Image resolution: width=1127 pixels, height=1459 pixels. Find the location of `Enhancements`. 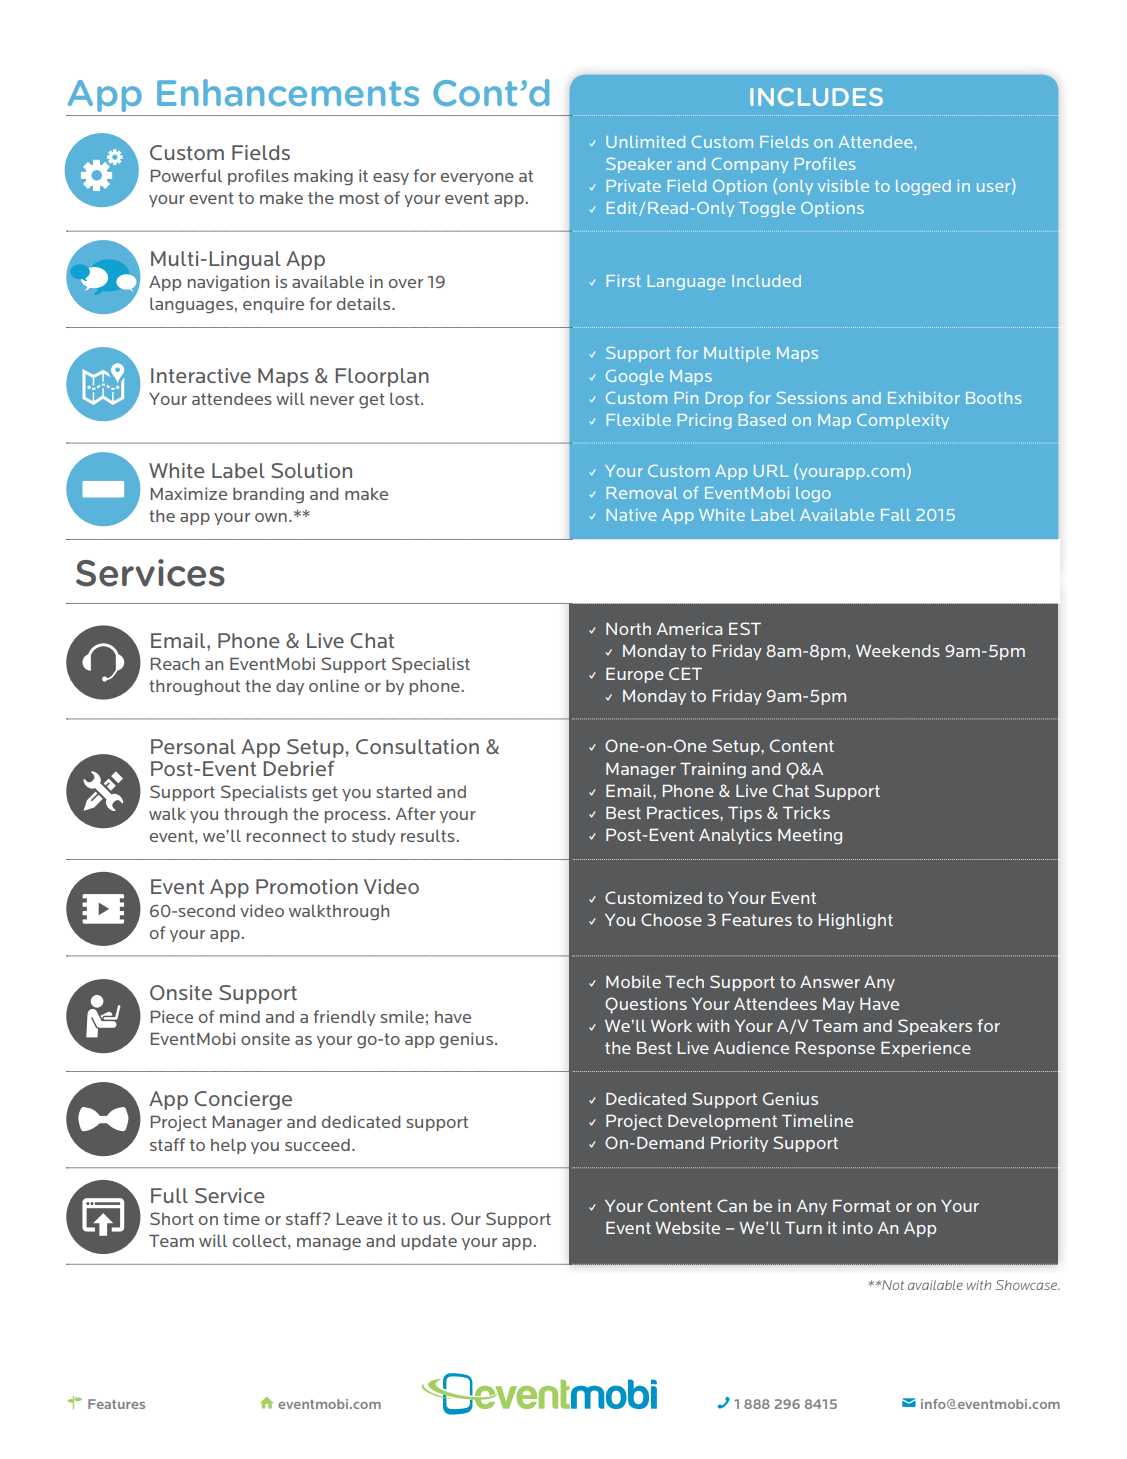

Enhancements is located at coordinates (288, 92).
